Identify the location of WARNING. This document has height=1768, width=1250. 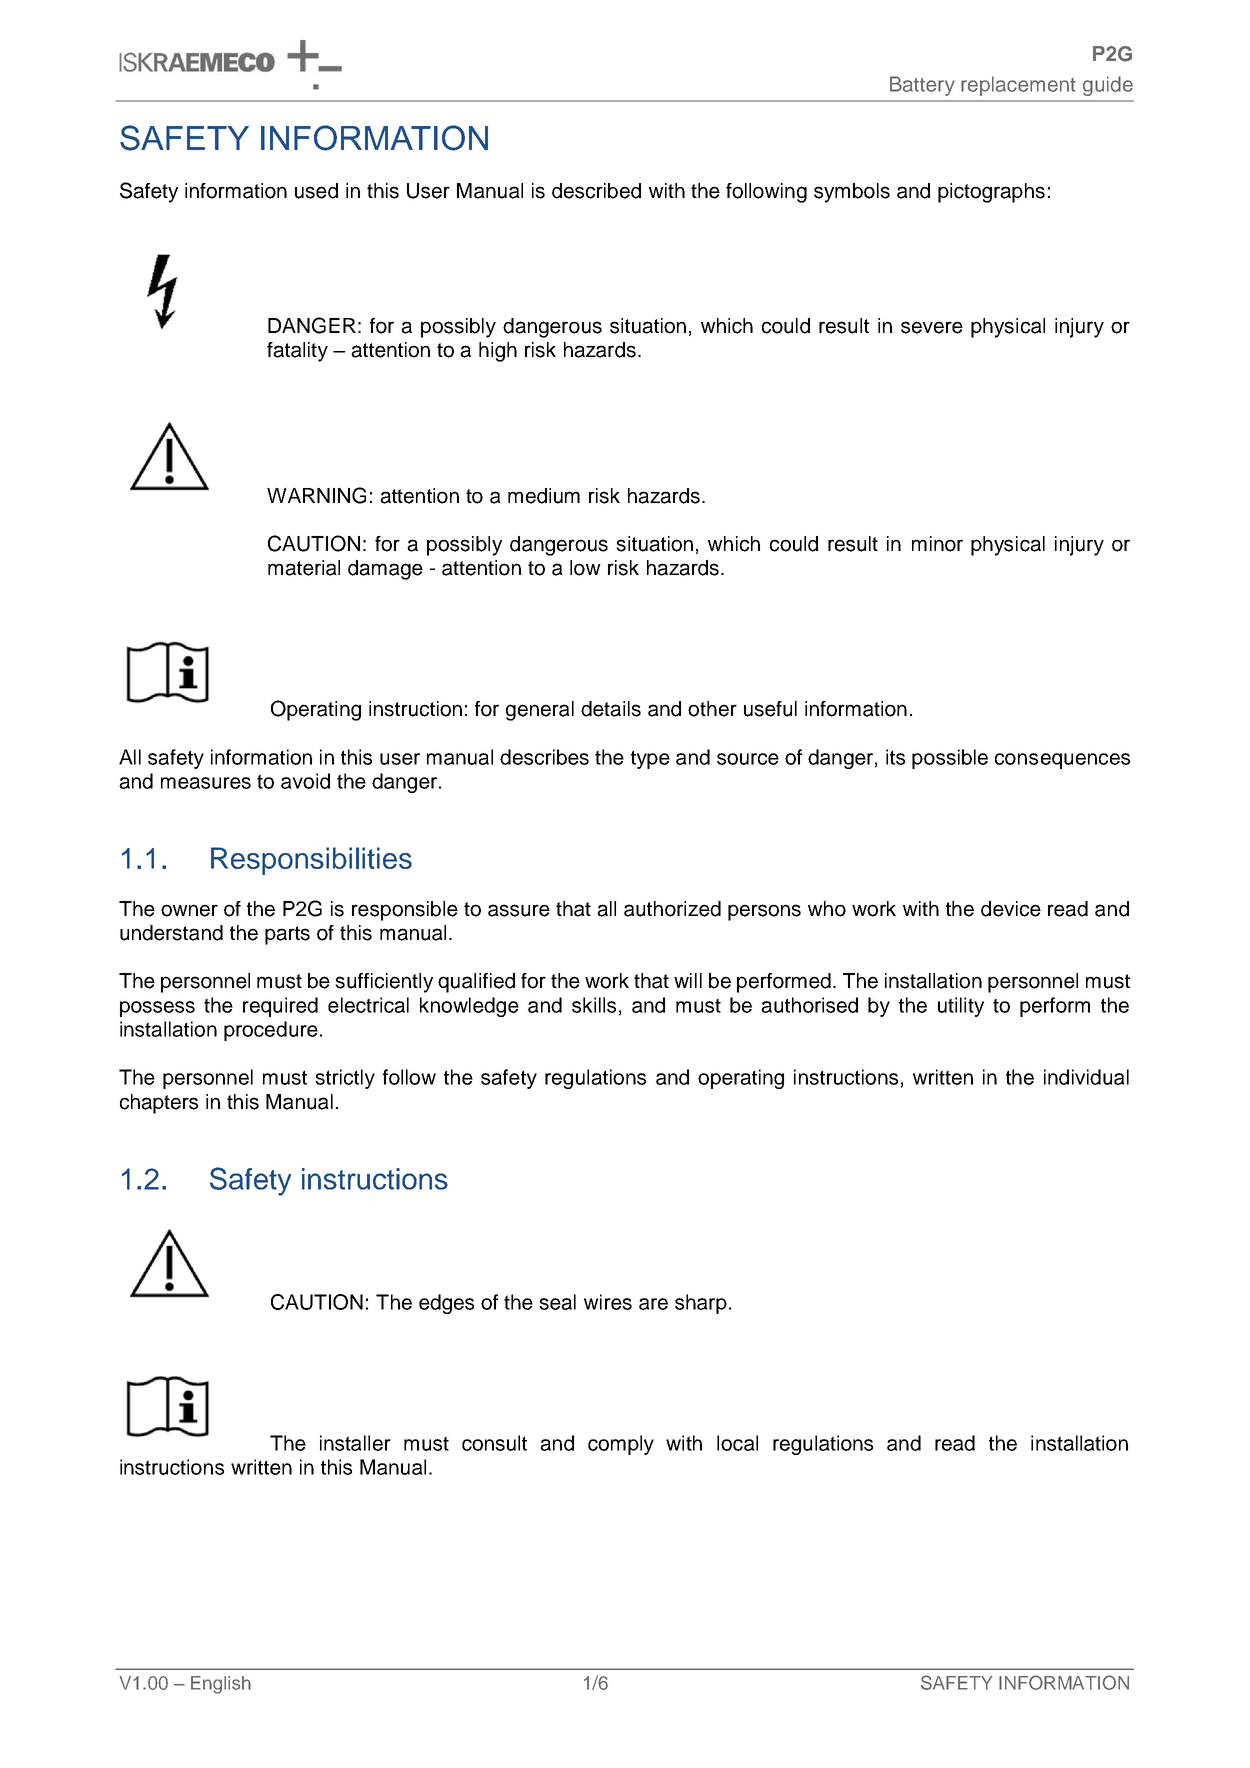
(316, 495).
